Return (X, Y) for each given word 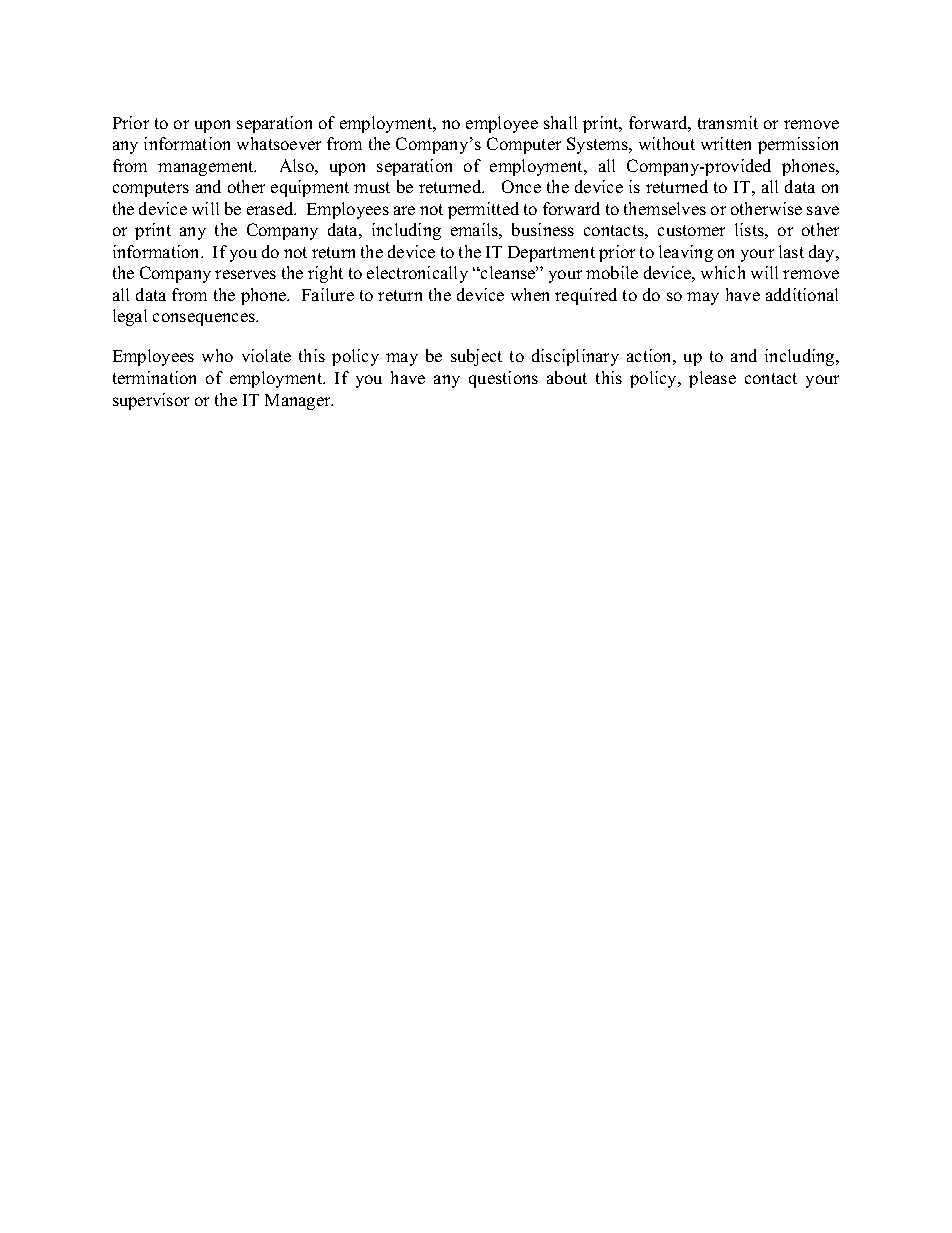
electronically (417, 274)
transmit (728, 122)
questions (503, 379)
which (723, 272)
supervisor (151, 401)
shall (560, 122)
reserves (245, 274)
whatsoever (279, 143)
